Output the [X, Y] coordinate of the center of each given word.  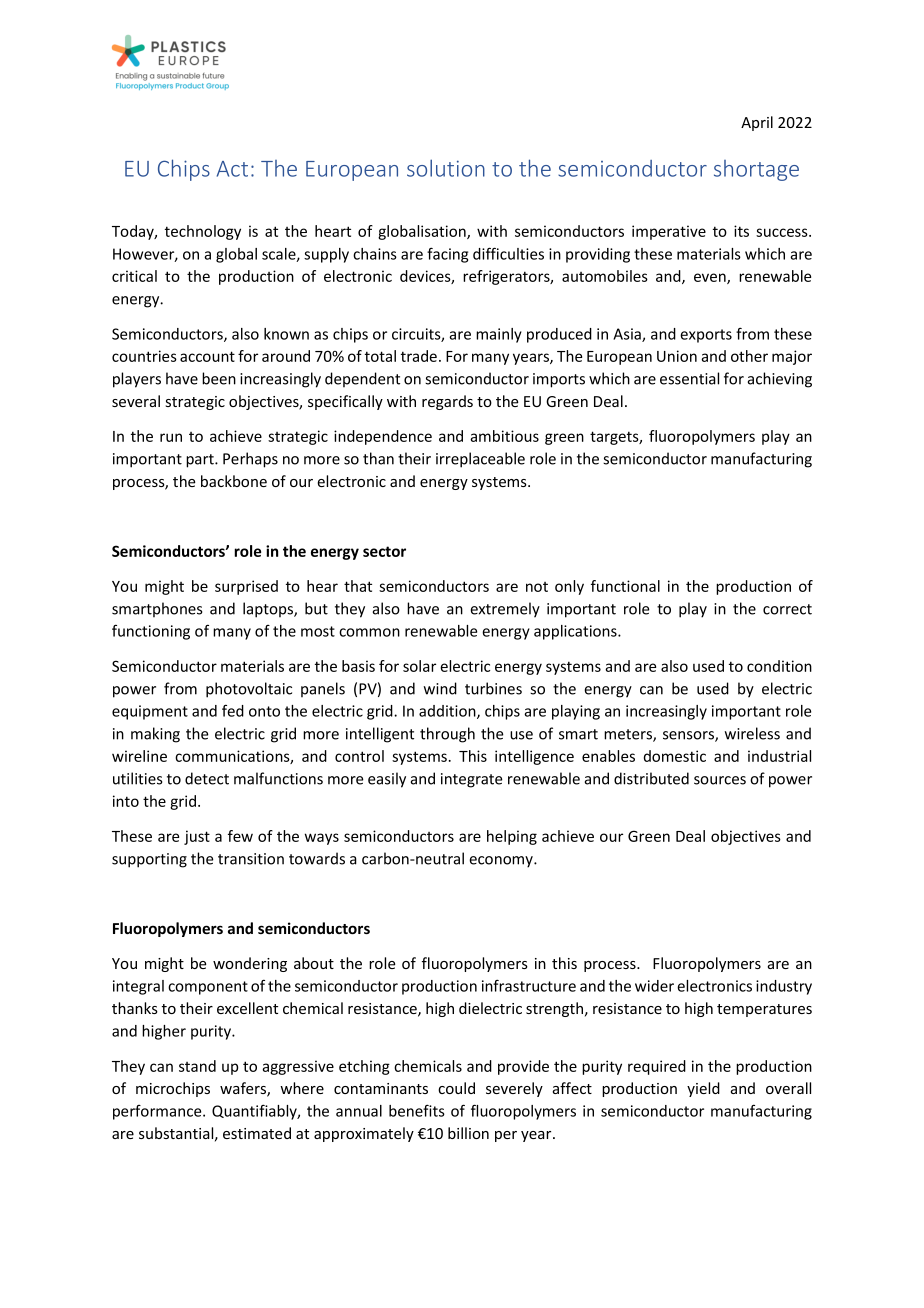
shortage [756, 170]
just [197, 837]
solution [446, 168]
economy [502, 862]
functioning [151, 632]
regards [447, 402]
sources [720, 780]
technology [203, 232]
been [219, 378]
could [456, 1088]
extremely [505, 610]
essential [689, 378]
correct [787, 609]
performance [158, 1112]
